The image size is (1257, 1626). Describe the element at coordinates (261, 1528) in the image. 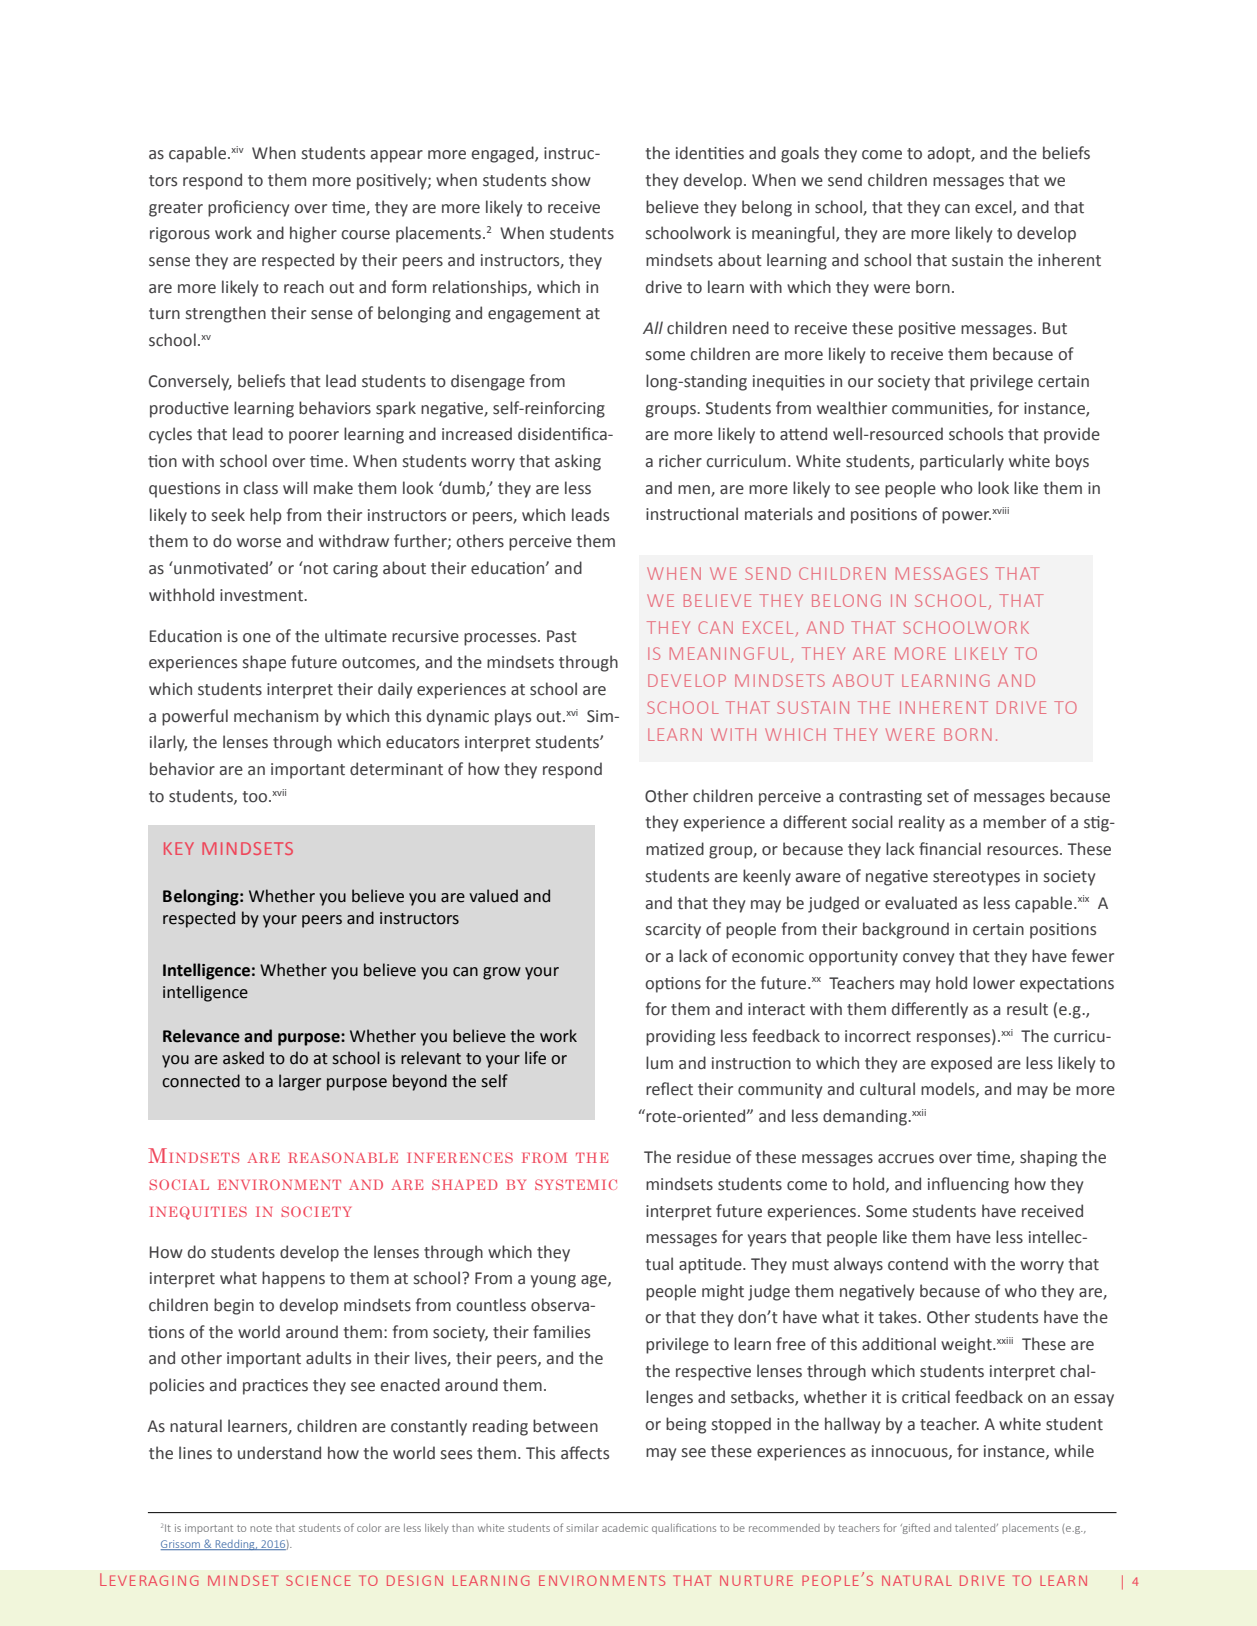

I see `note` at that location.
